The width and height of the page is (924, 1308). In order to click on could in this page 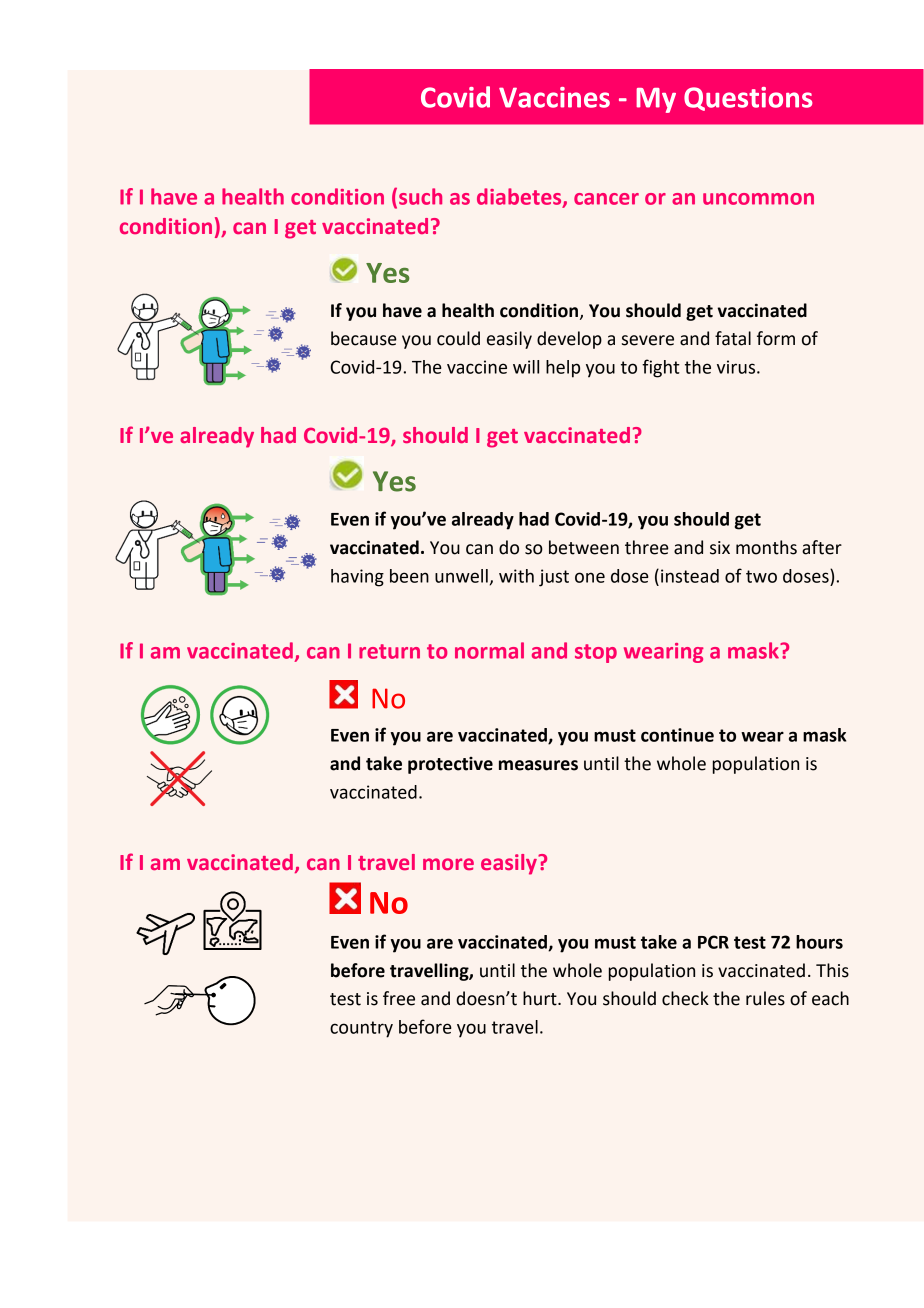, I will do `click(458, 338)`.
